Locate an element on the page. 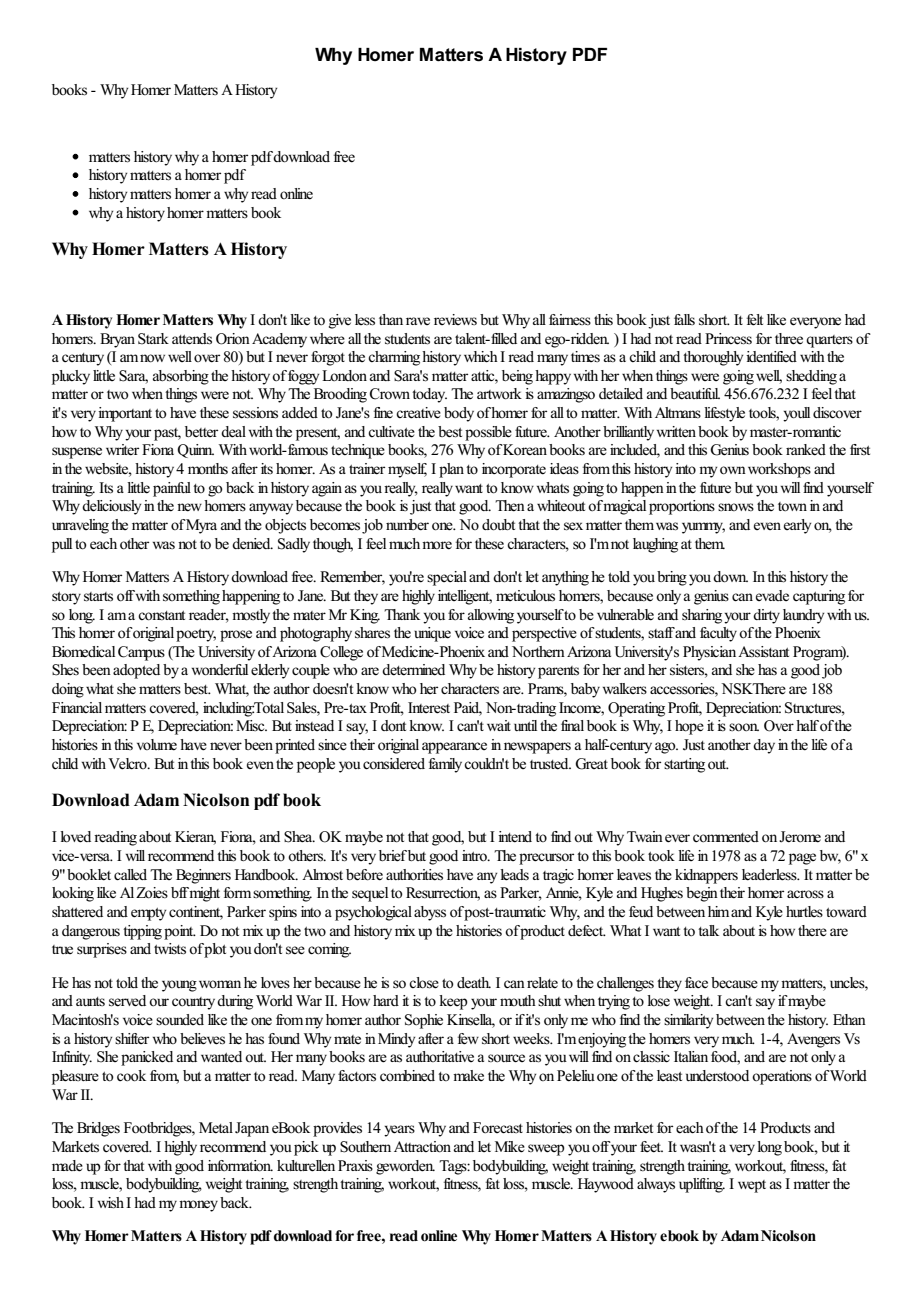 The height and width of the page is (1308, 924). wish is located at coordinates (111, 1203).
